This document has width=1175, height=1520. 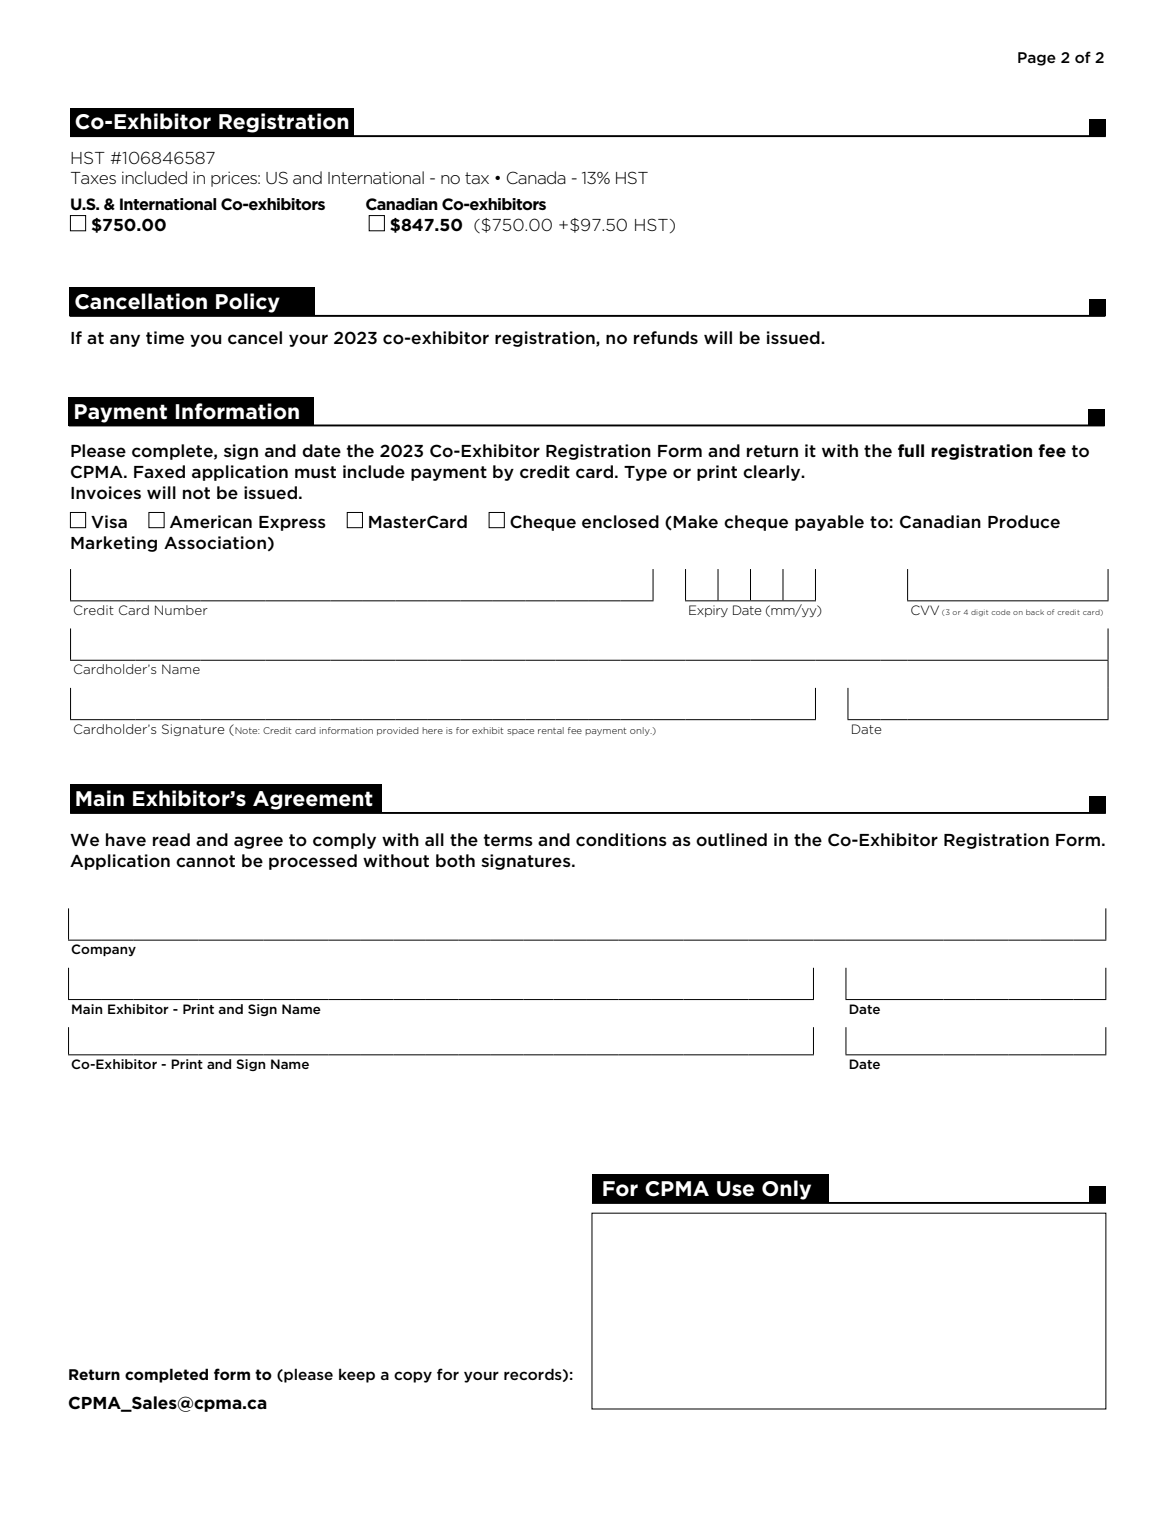 What do you see at coordinates (979, 613) in the document?
I see `digit` at bounding box center [979, 613].
